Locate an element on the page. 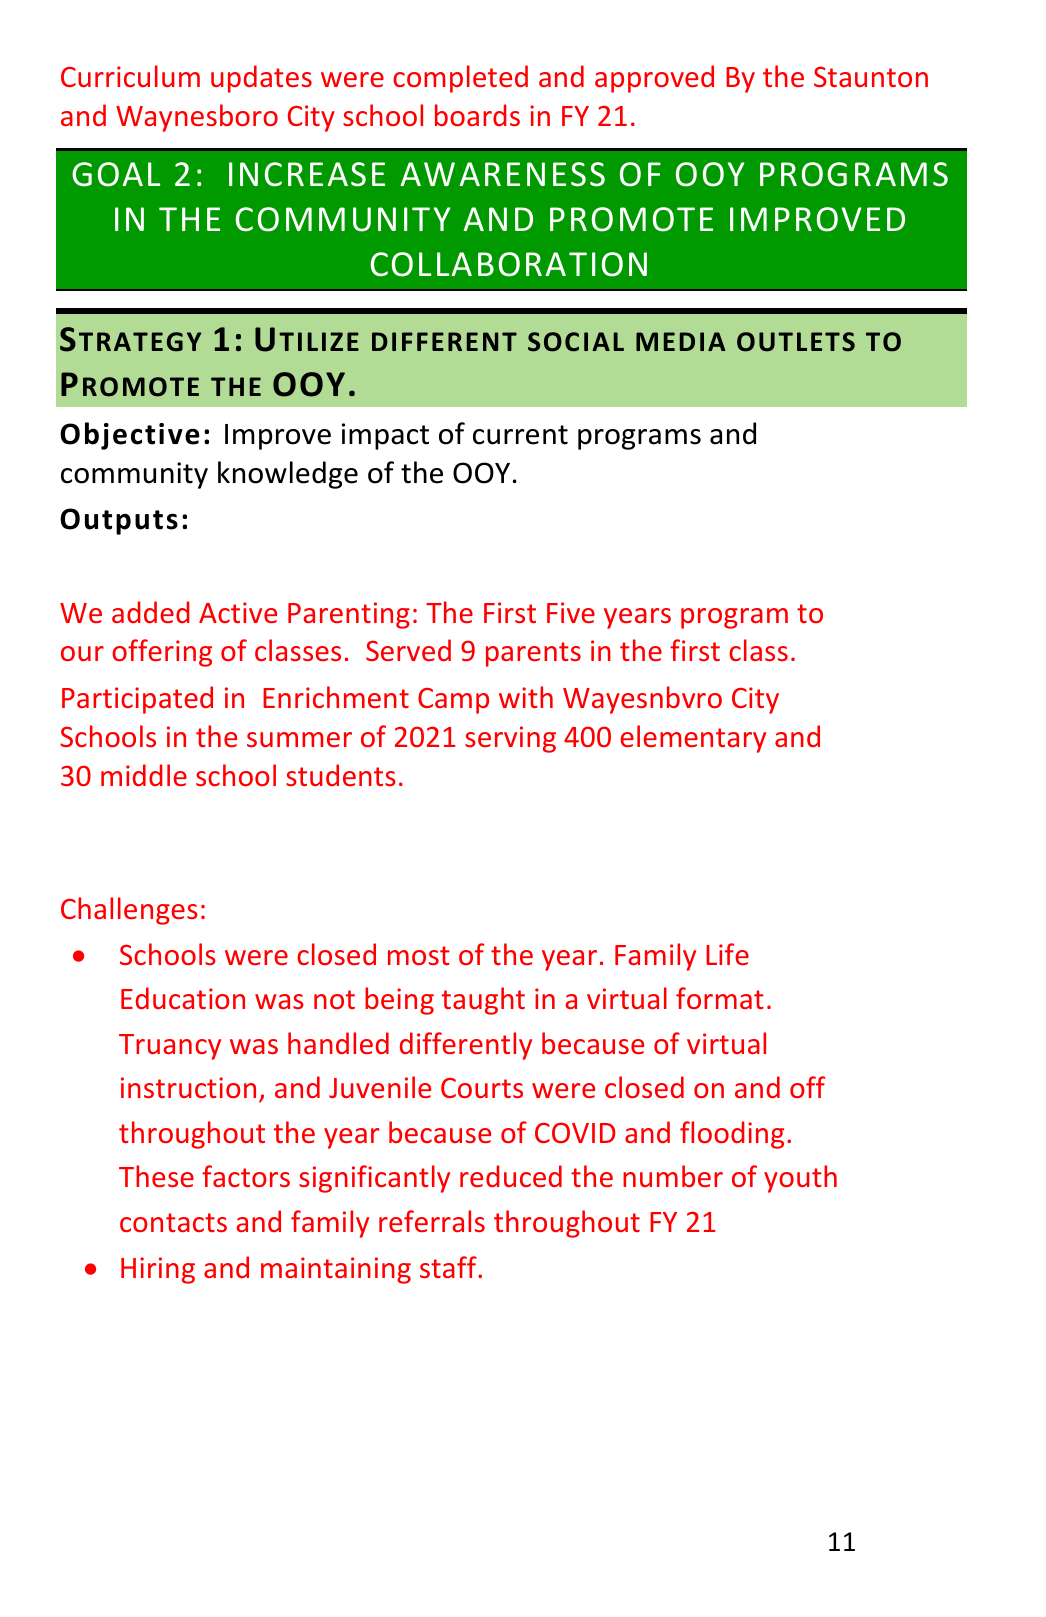 The height and width of the document is (1617, 1046). boards is located at coordinates (477, 115).
